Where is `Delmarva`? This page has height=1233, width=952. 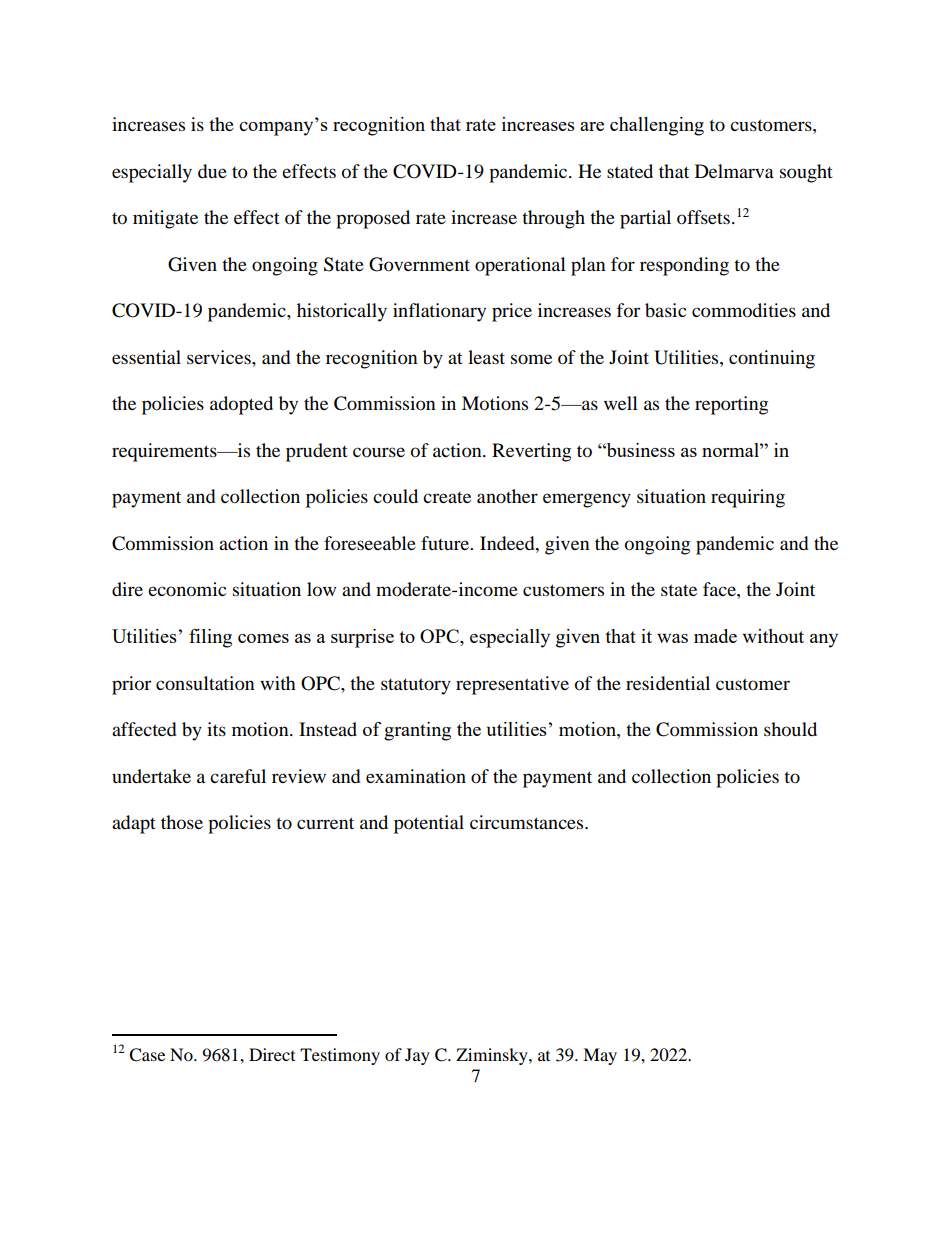 Delmarva is located at coordinates (734, 171).
